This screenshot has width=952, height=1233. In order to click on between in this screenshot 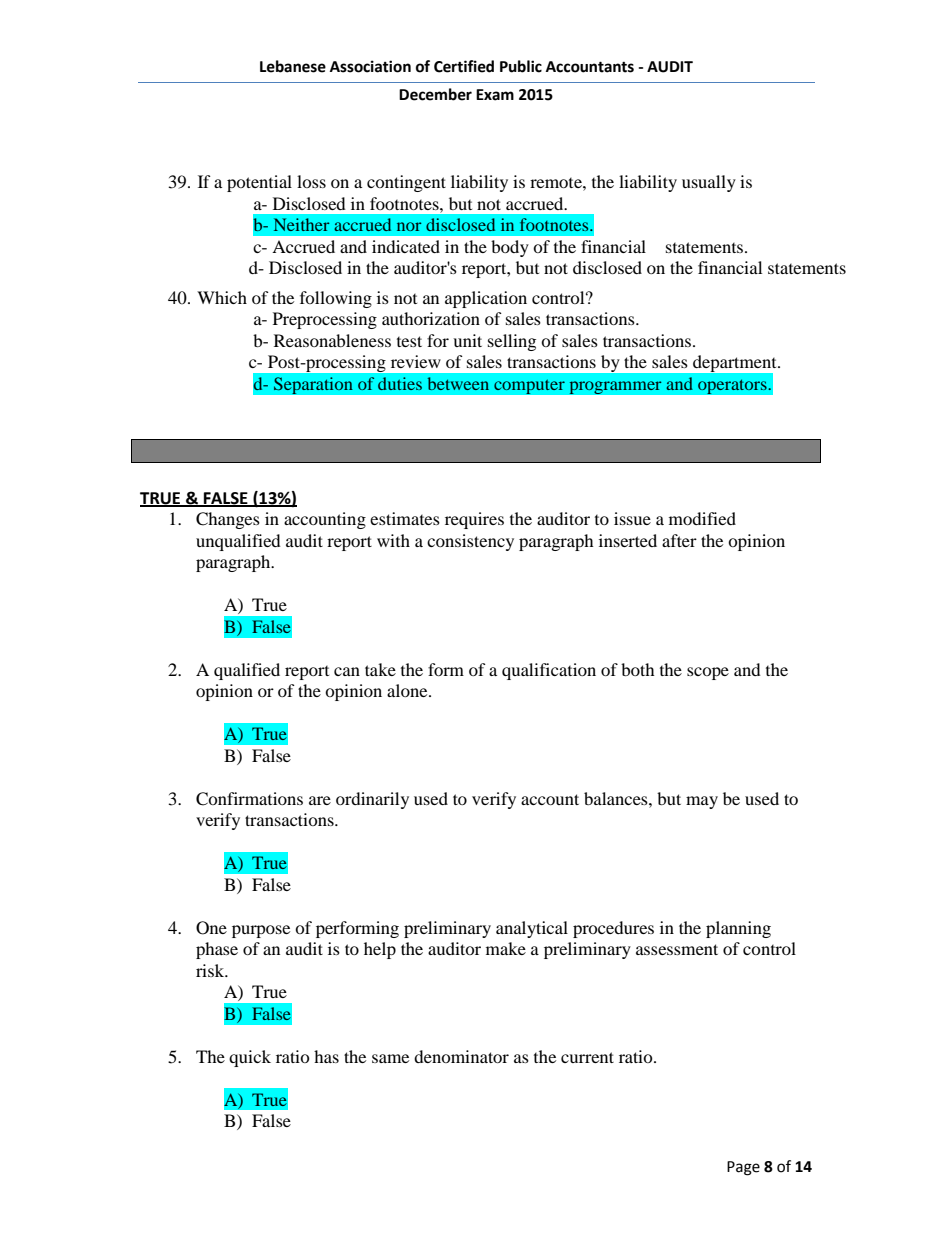, I will do `click(458, 383)`.
